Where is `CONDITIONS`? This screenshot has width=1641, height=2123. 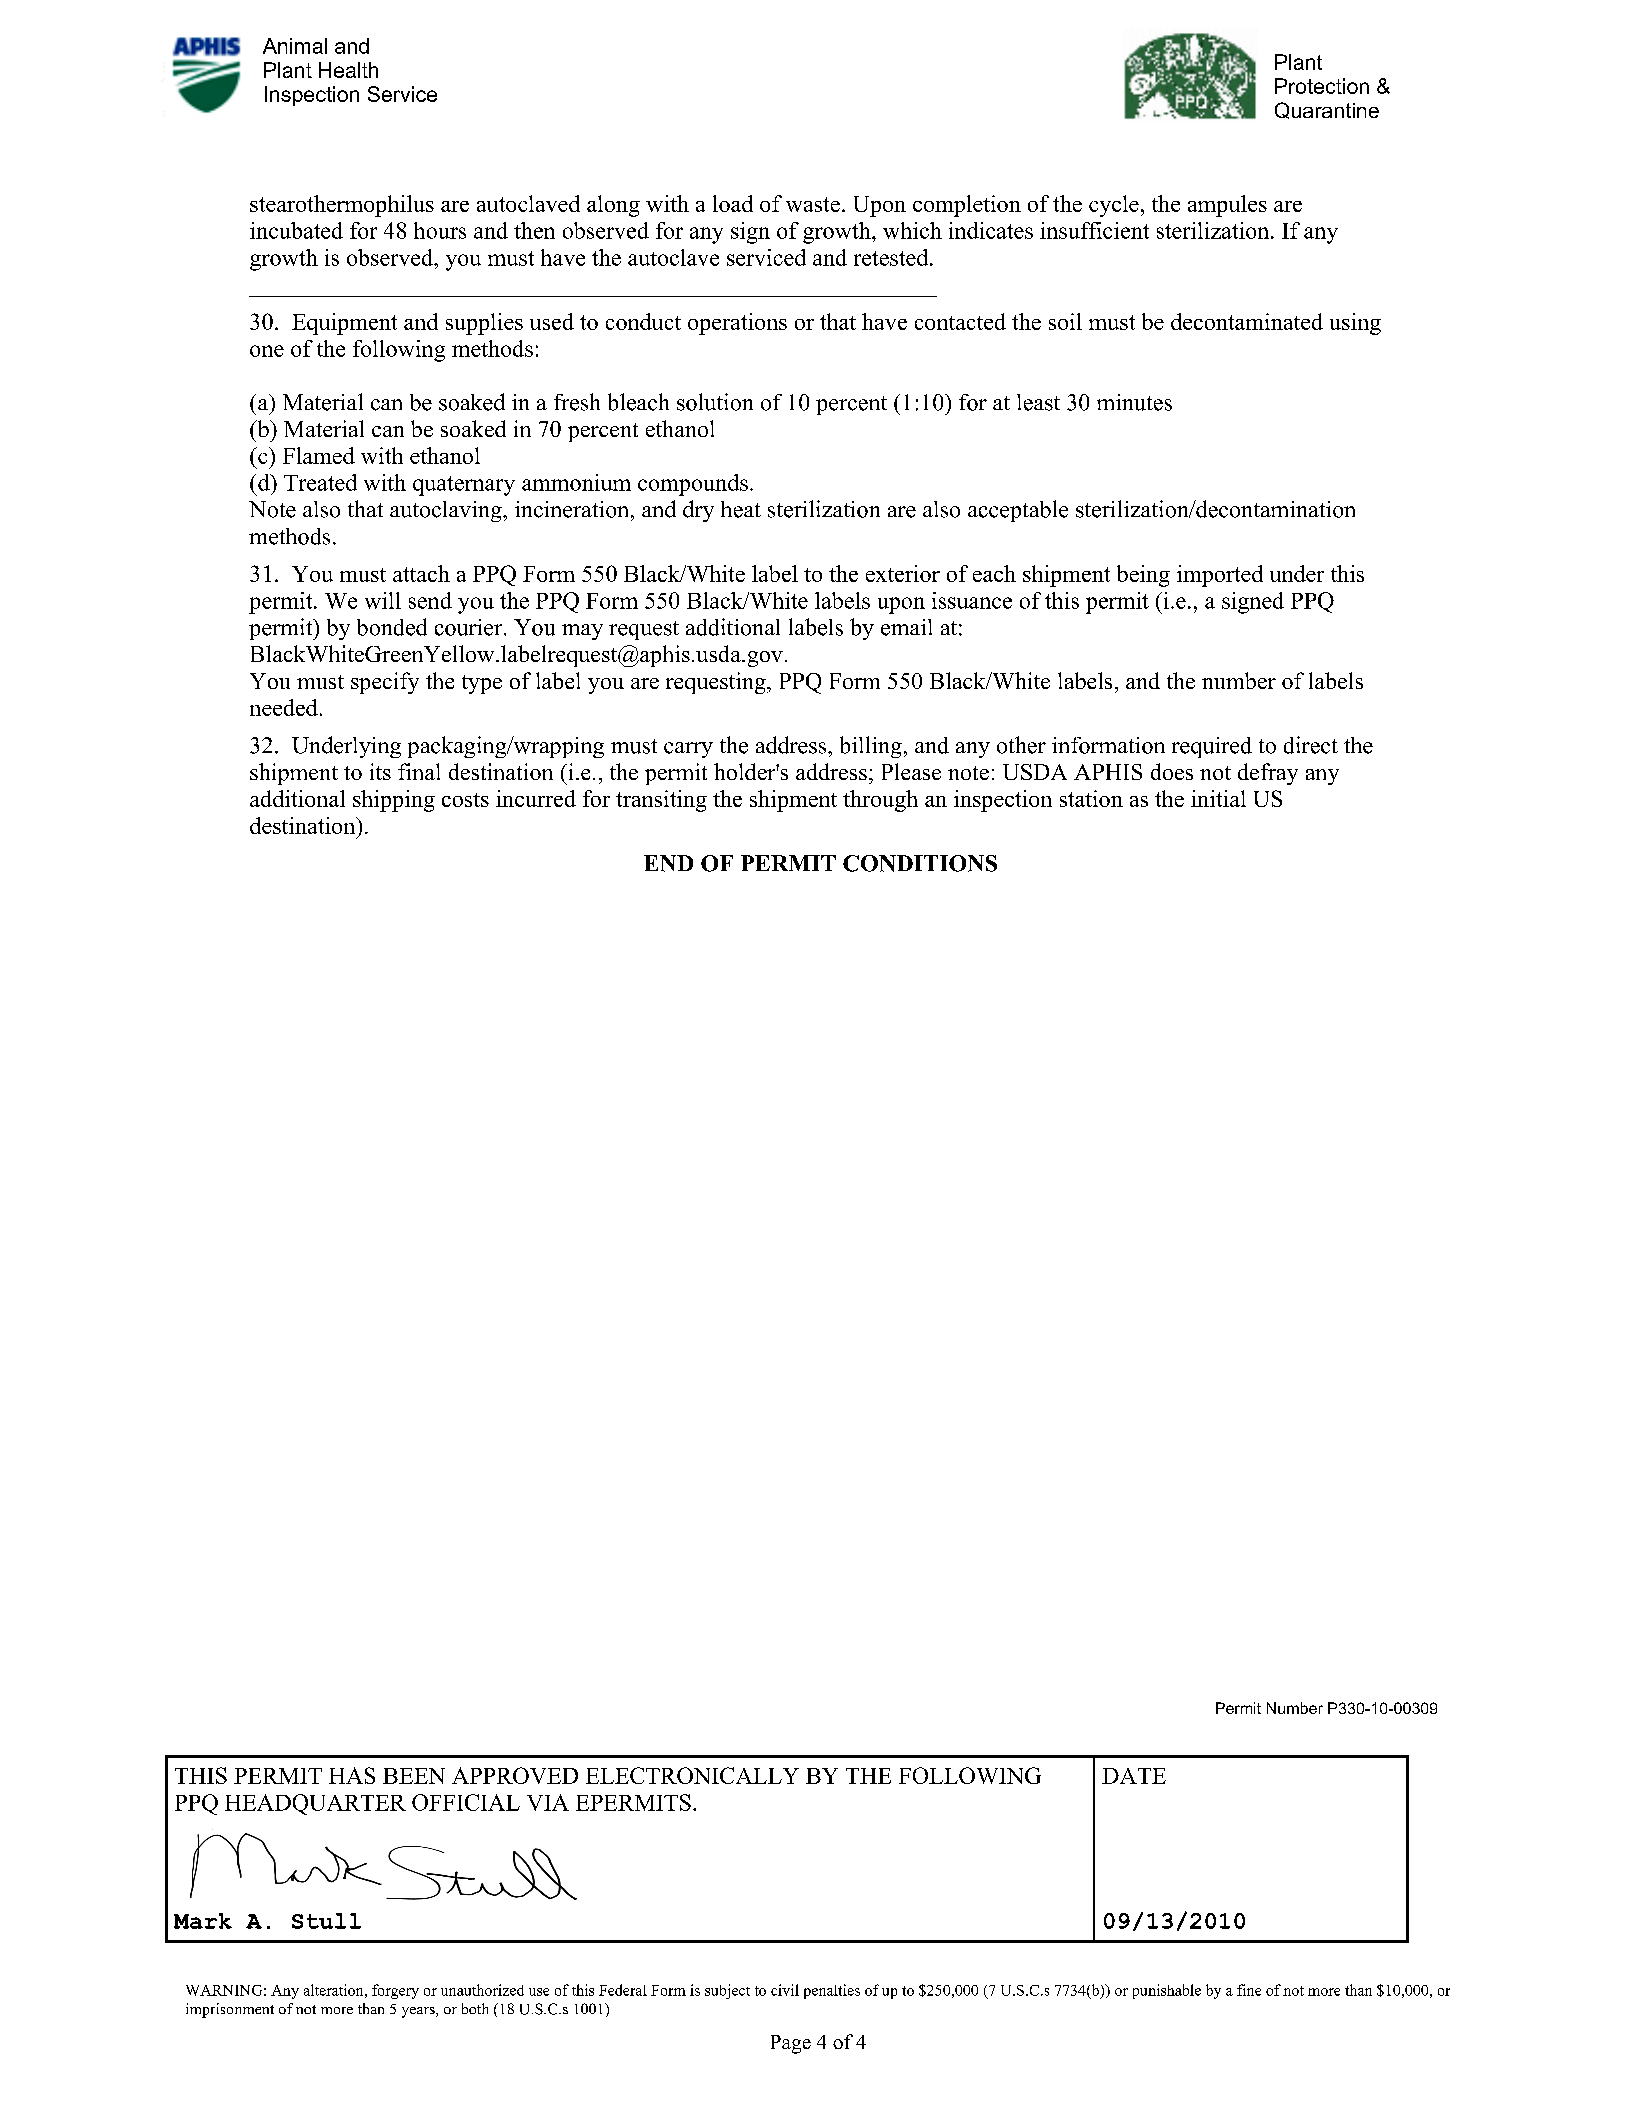
CONDITIONS is located at coordinates (920, 863).
